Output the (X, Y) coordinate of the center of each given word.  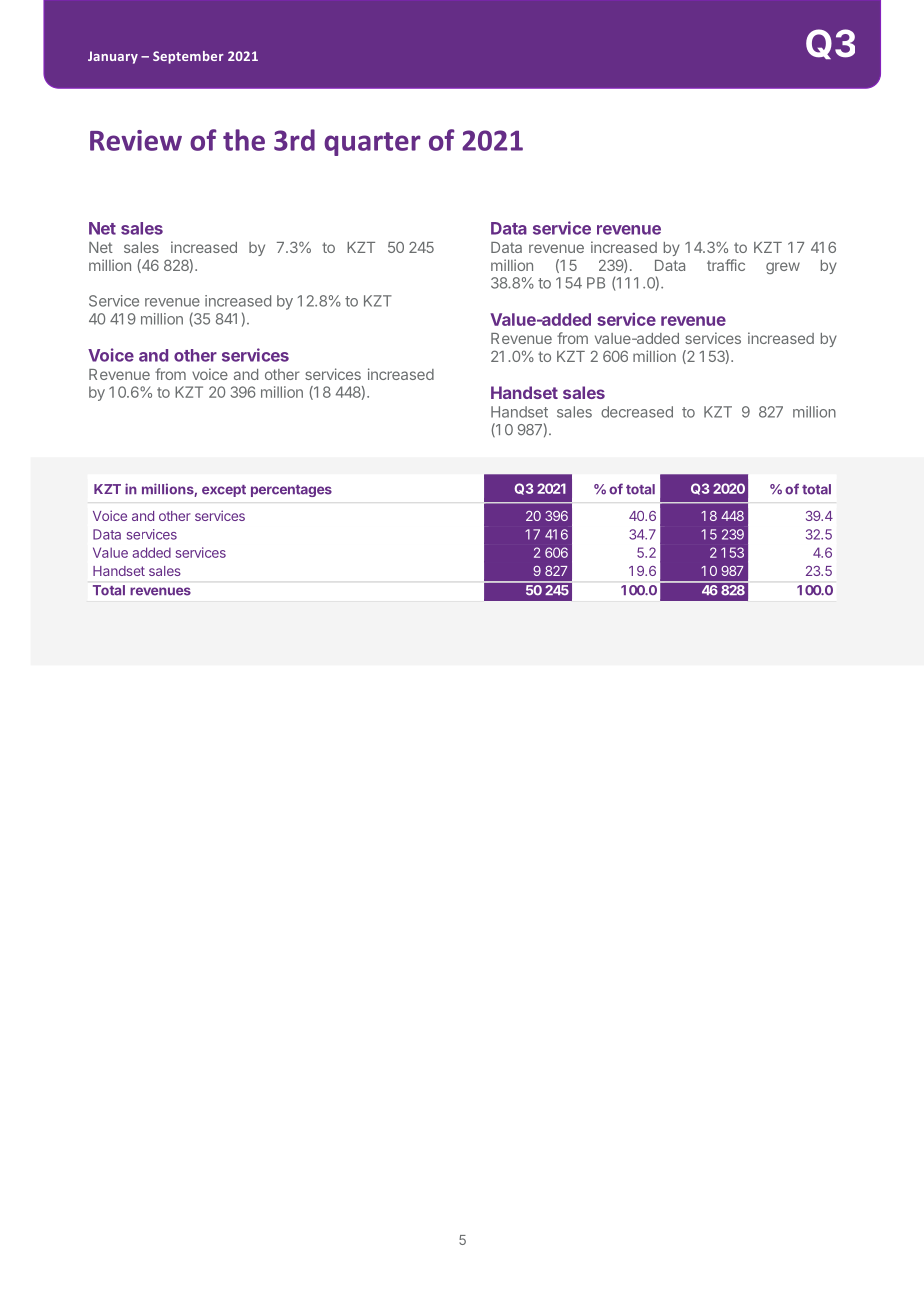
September (188, 57)
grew (783, 268)
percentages (291, 491)
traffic (726, 265)
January (113, 57)
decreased (637, 412)
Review (136, 140)
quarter (372, 144)
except (224, 491)
